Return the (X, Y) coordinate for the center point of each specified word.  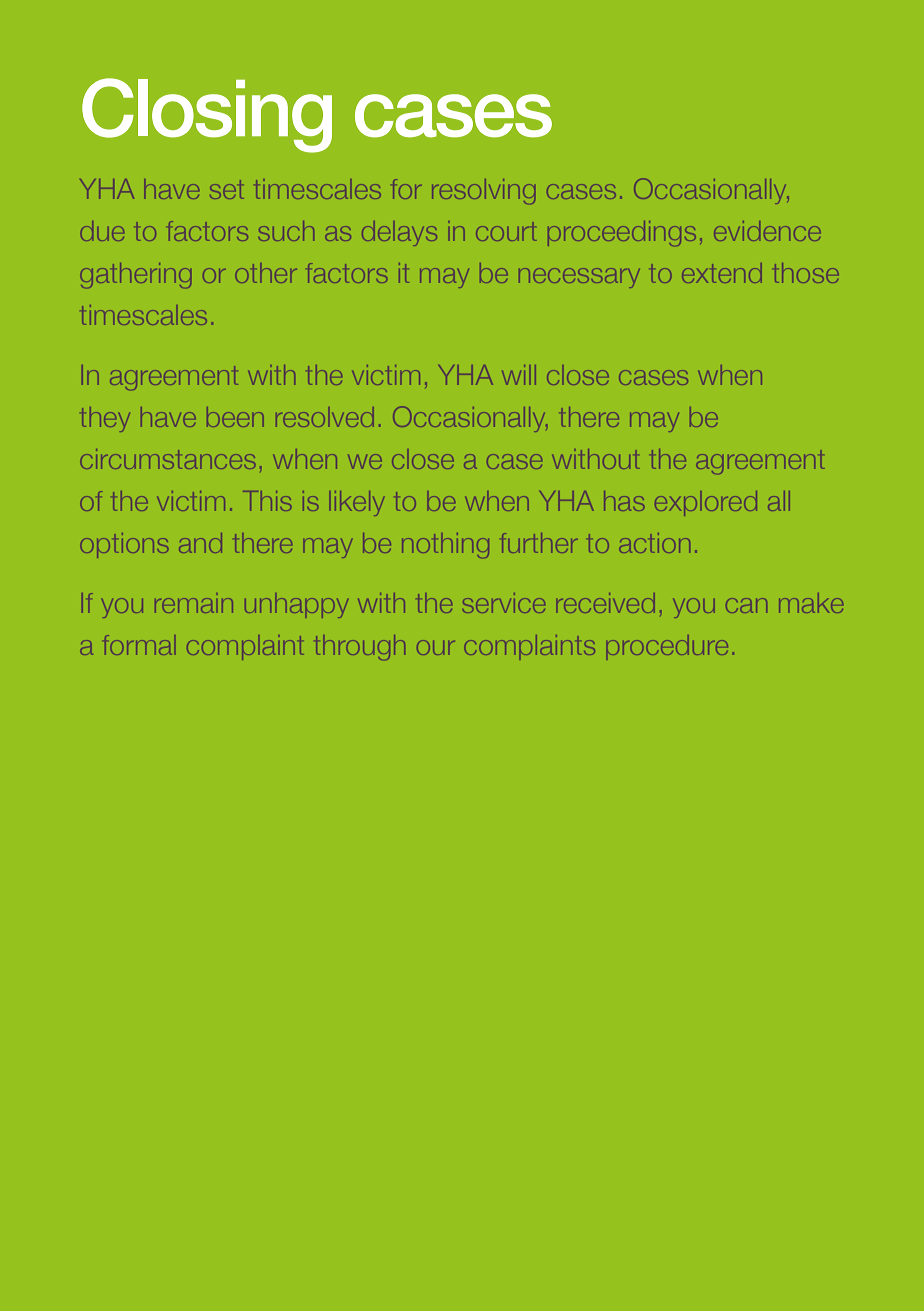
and (200, 543)
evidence (767, 231)
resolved (325, 417)
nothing (445, 545)
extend (722, 273)
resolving (483, 191)
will (519, 375)
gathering (135, 275)
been (235, 417)
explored (706, 503)
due (102, 231)
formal (138, 645)
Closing (207, 115)
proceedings (622, 233)
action (654, 543)
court (506, 233)
